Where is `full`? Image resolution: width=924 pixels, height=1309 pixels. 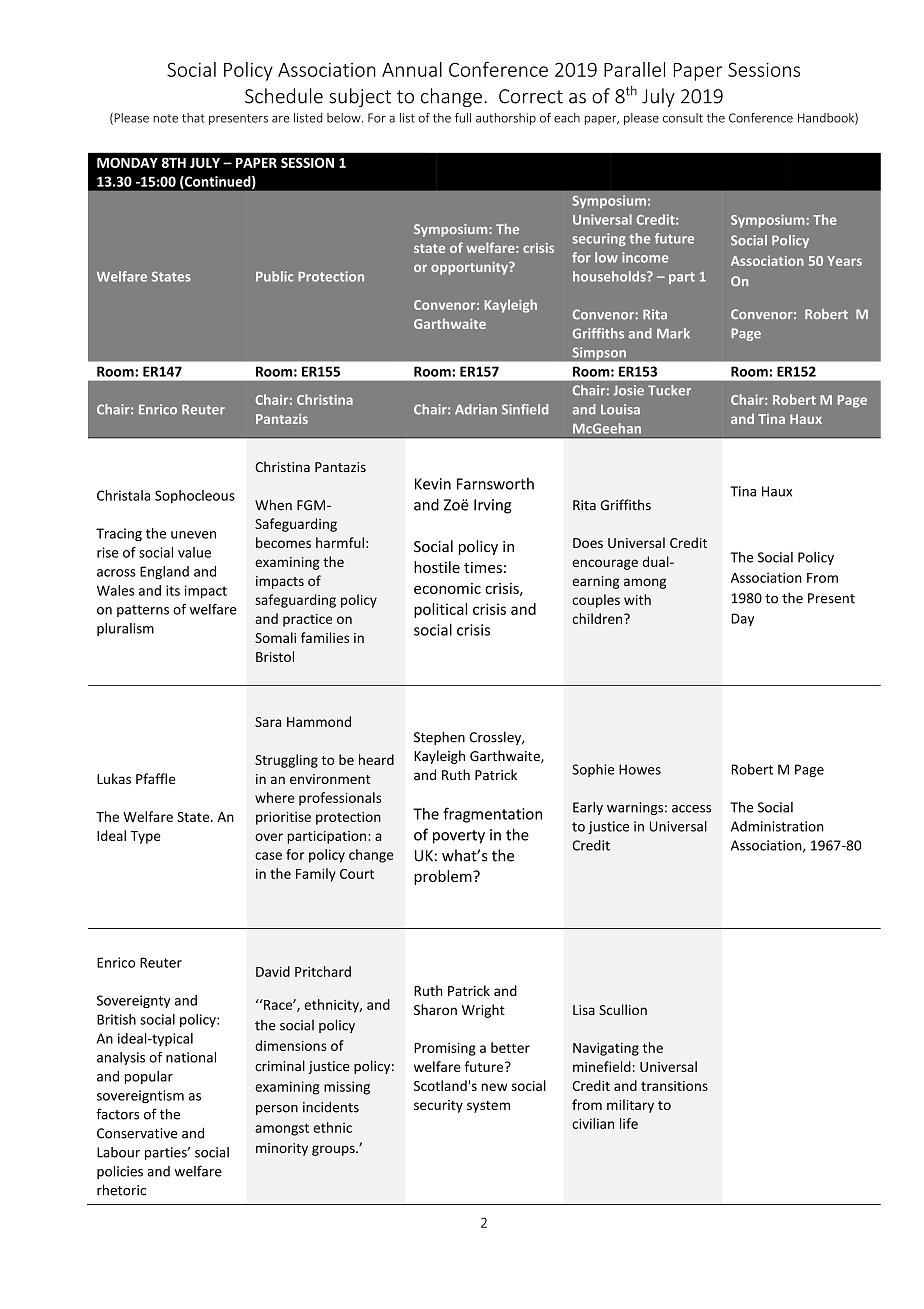 full is located at coordinates (463, 118).
